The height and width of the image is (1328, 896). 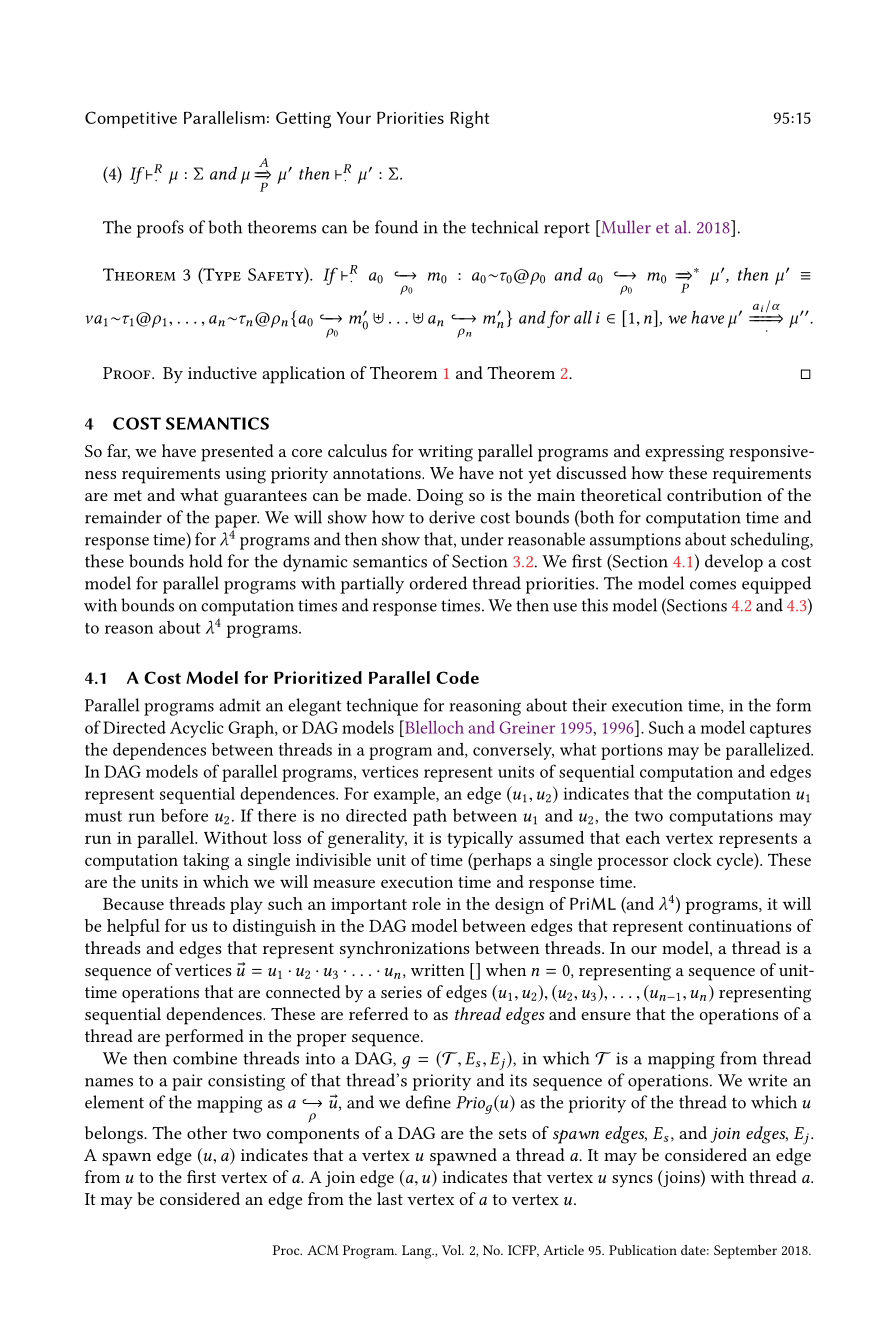 What do you see at coordinates (453, 1250) in the image?
I see `Vol` at bounding box center [453, 1250].
